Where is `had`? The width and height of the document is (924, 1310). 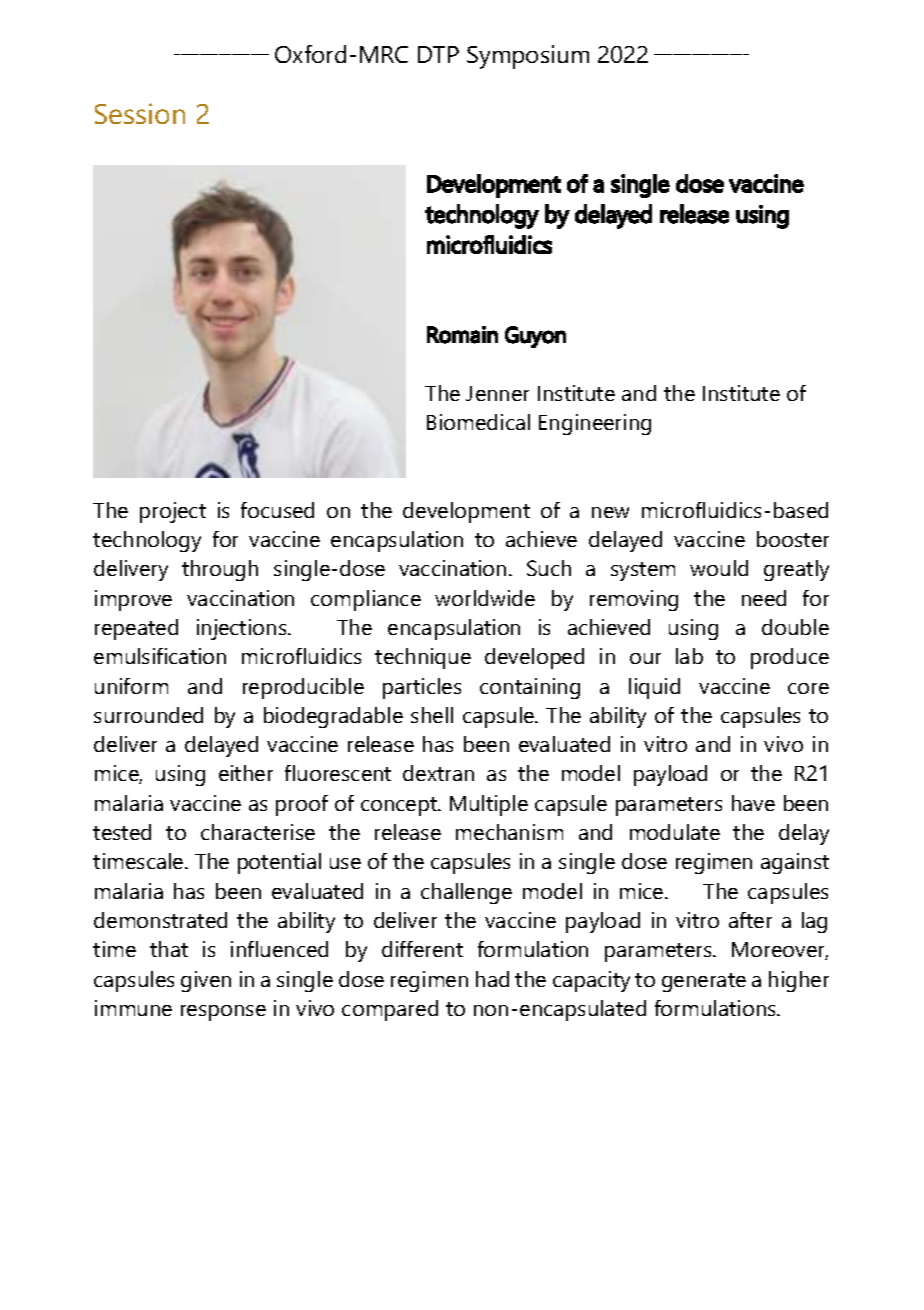
had is located at coordinates (492, 979).
